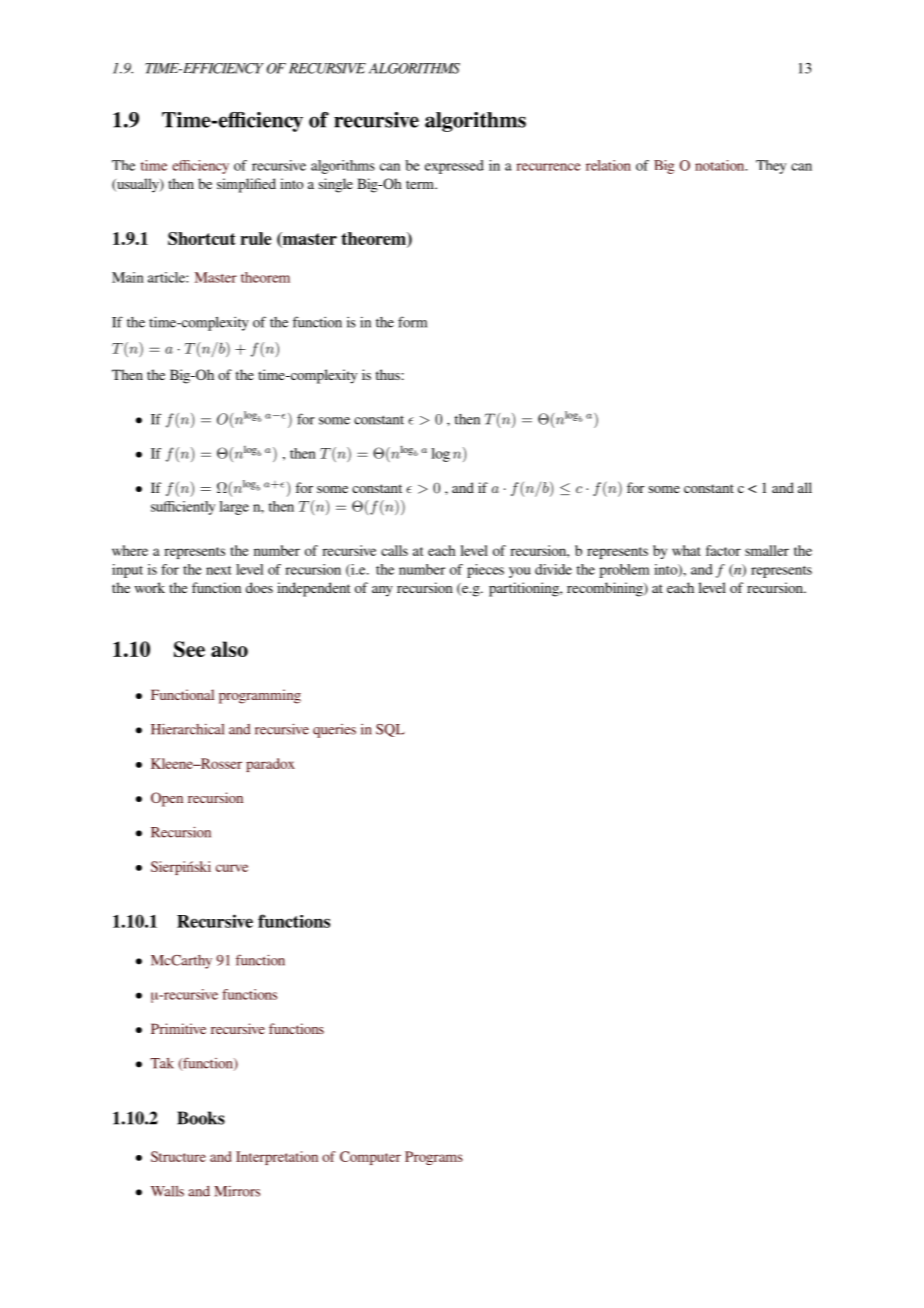 The height and width of the screenshot is (1308, 924). Describe the element at coordinates (421, 184) in the screenshot. I see `term` at that location.
